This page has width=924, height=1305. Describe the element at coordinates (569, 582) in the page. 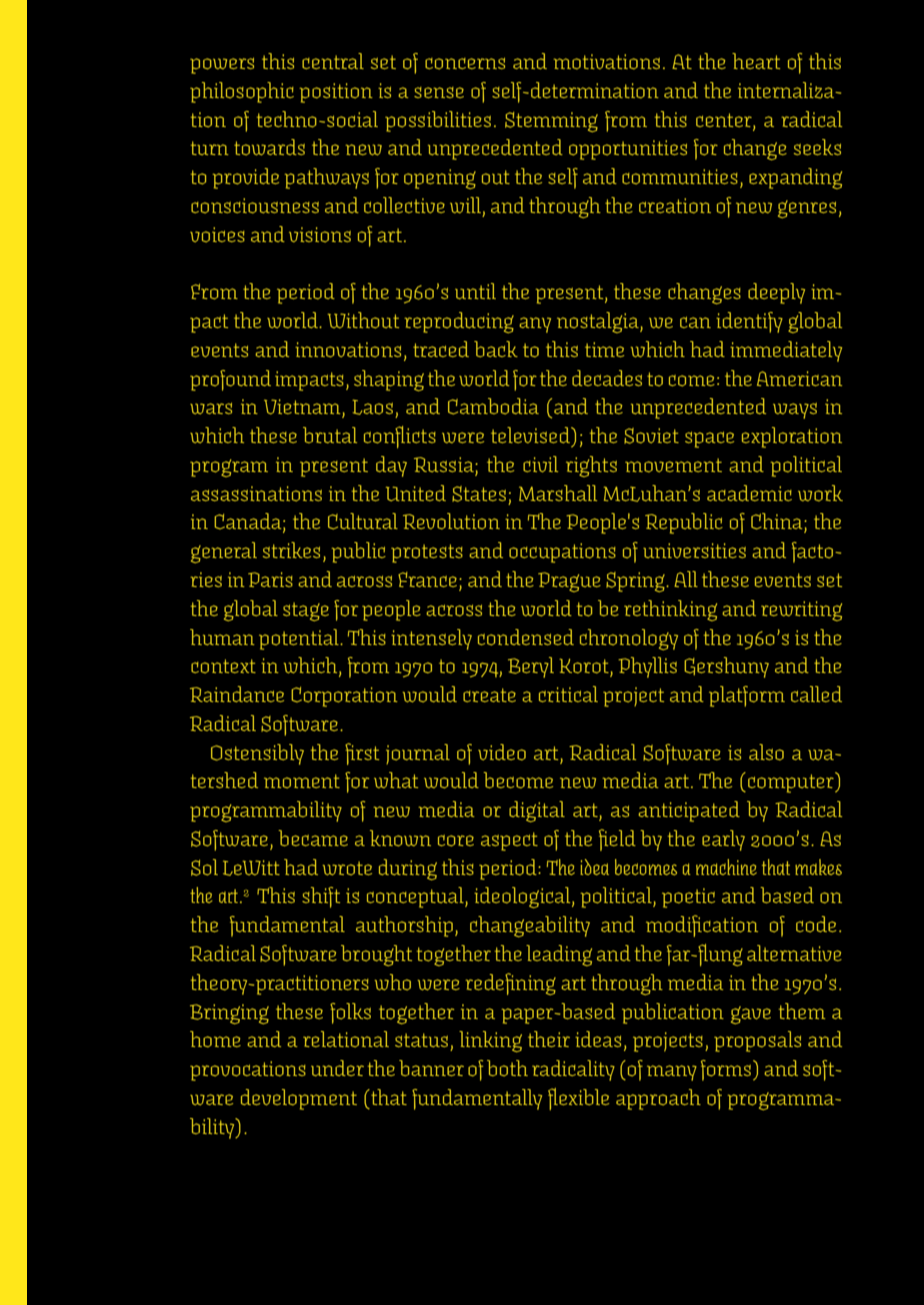

I see `Prague` at that location.
